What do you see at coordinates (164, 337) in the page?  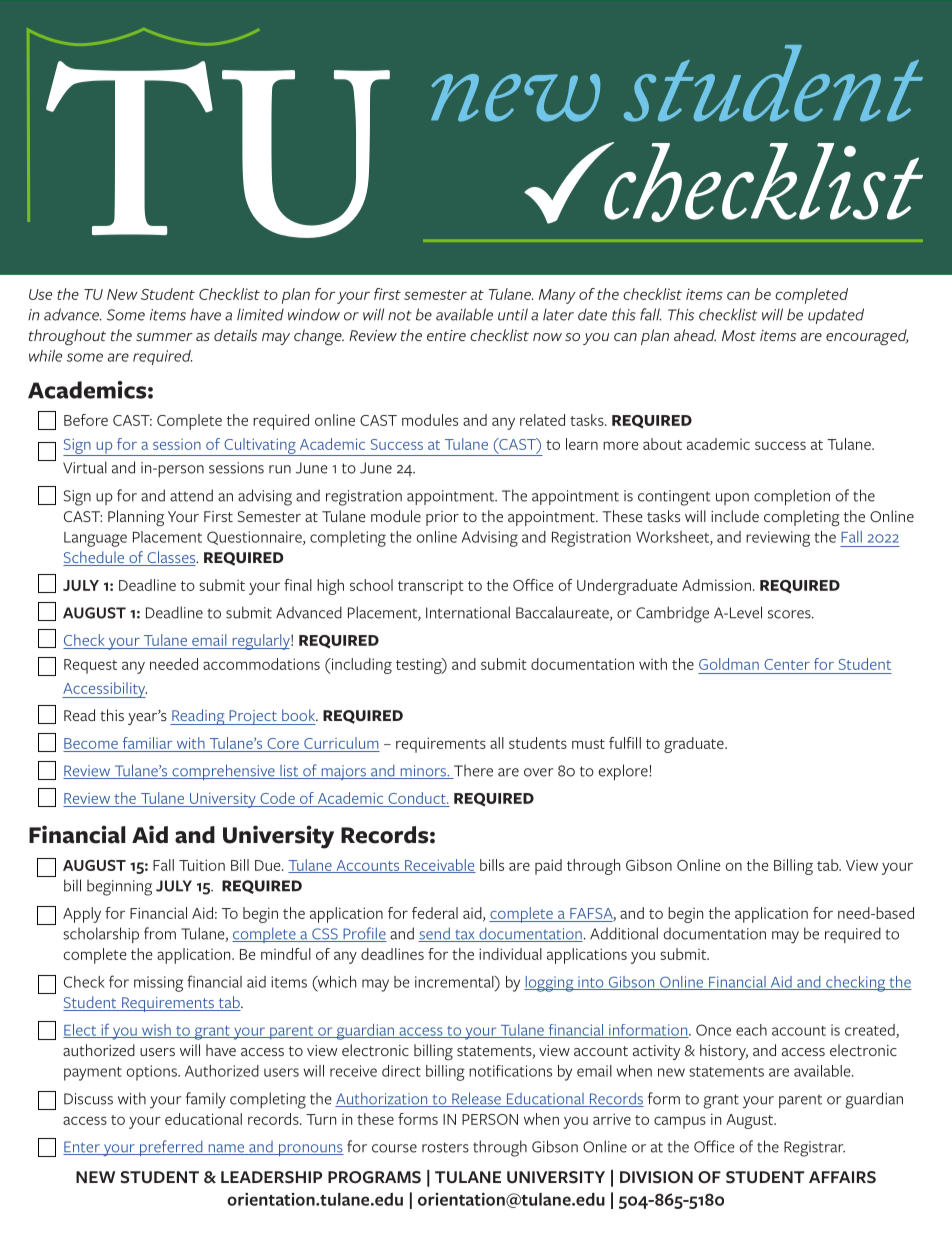 I see `summer` at bounding box center [164, 337].
